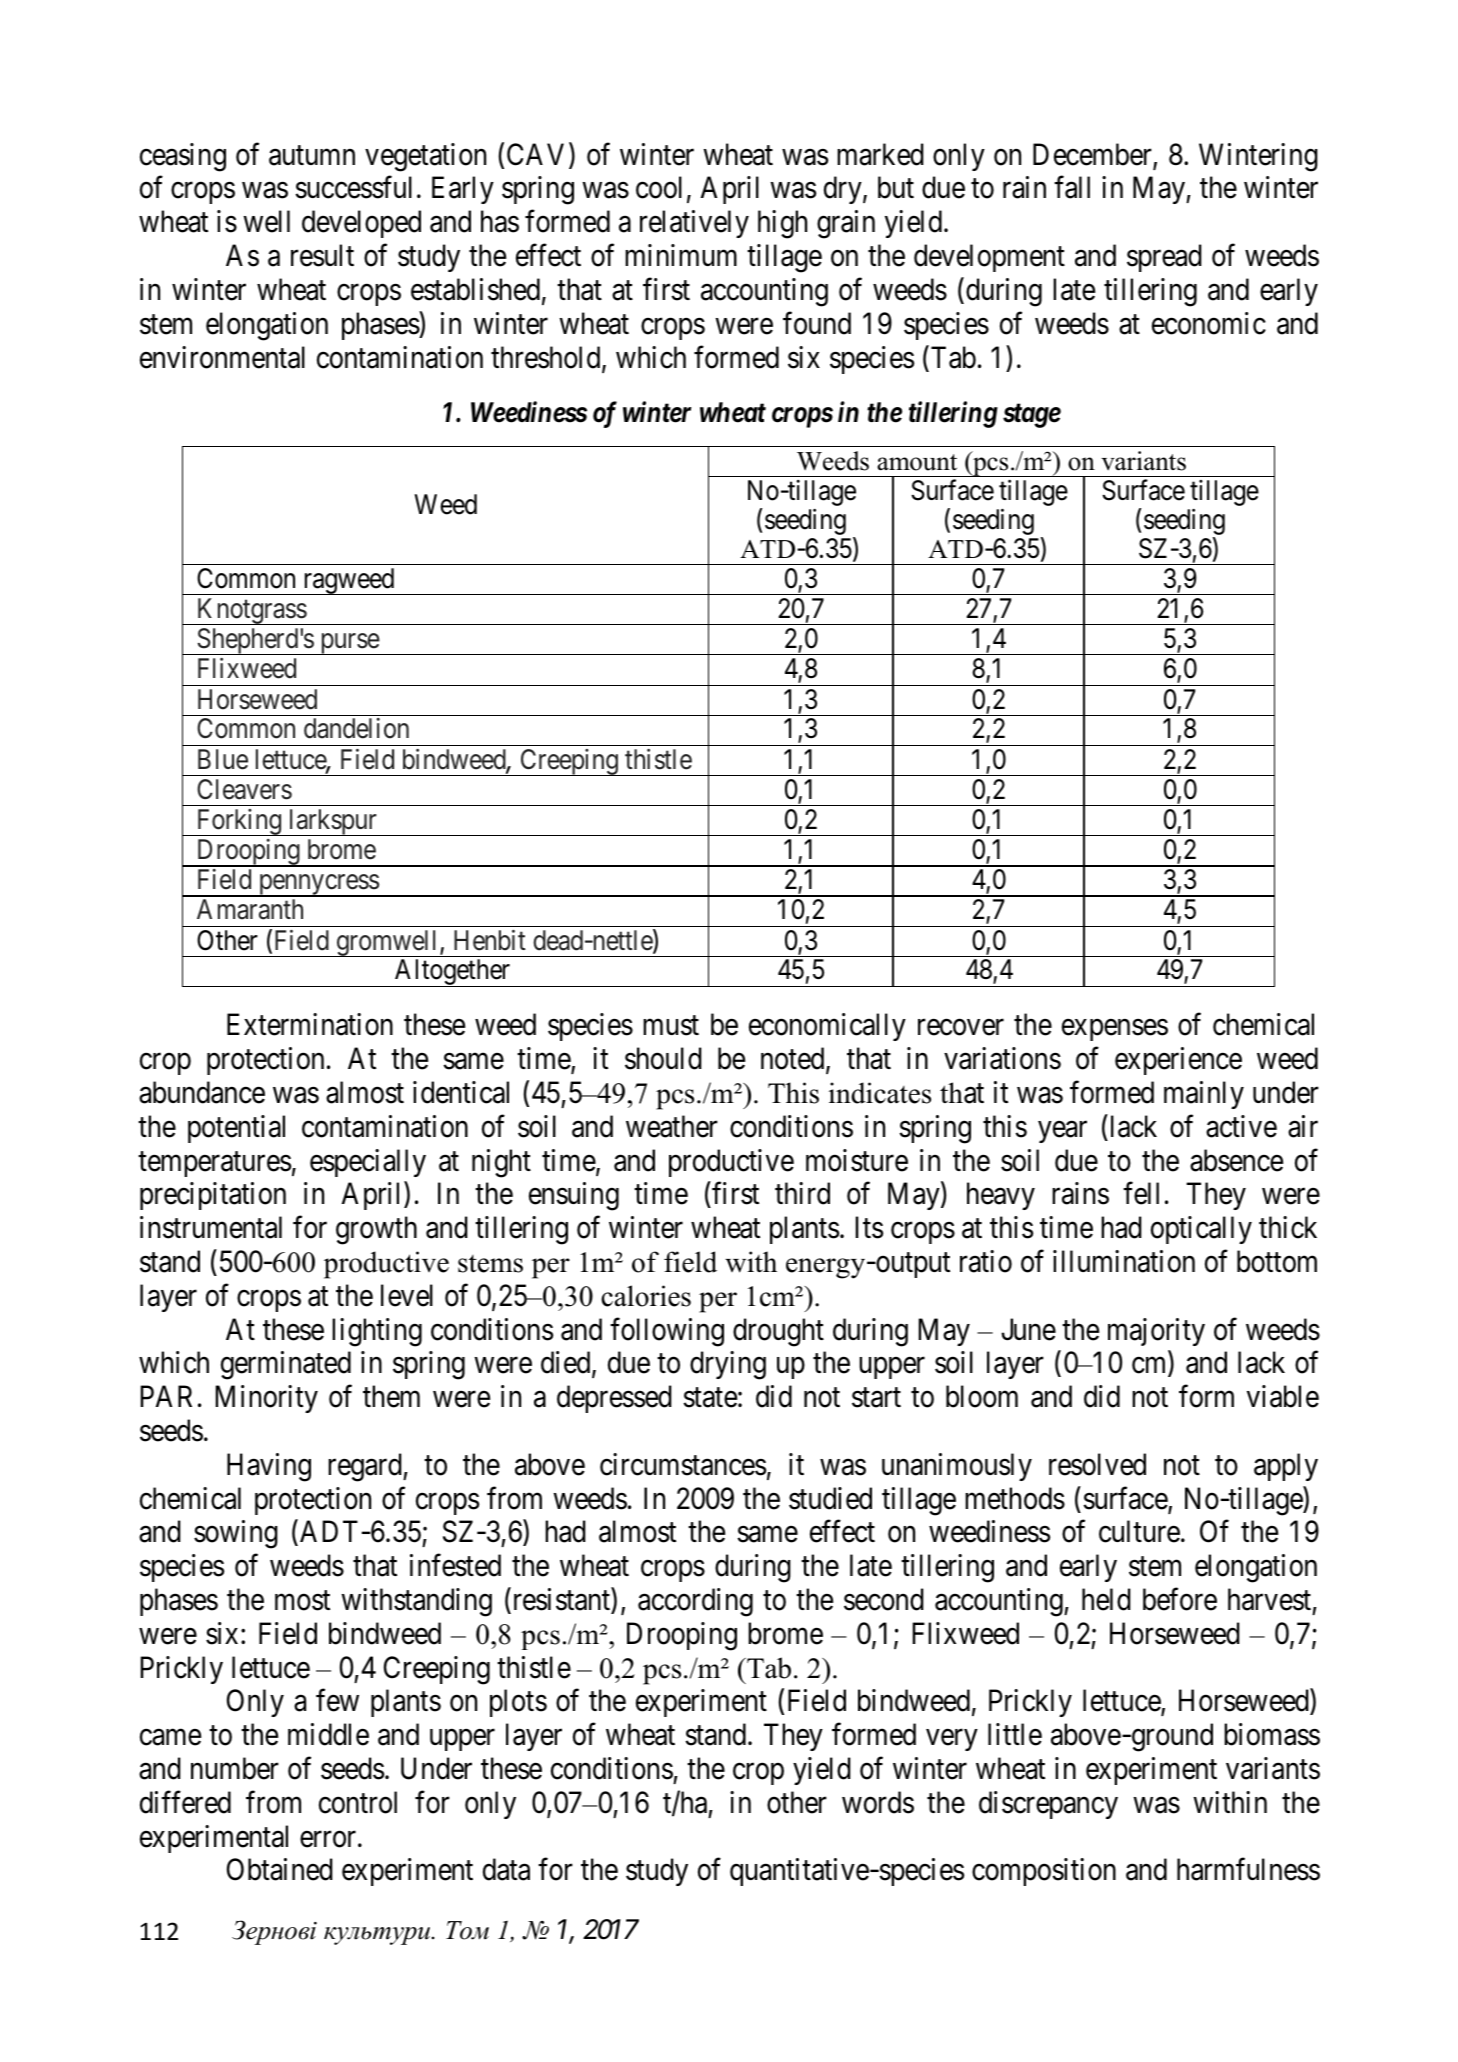 The image size is (1458, 2062). What do you see at coordinates (694, 224) in the image?
I see `relatively` at bounding box center [694, 224].
